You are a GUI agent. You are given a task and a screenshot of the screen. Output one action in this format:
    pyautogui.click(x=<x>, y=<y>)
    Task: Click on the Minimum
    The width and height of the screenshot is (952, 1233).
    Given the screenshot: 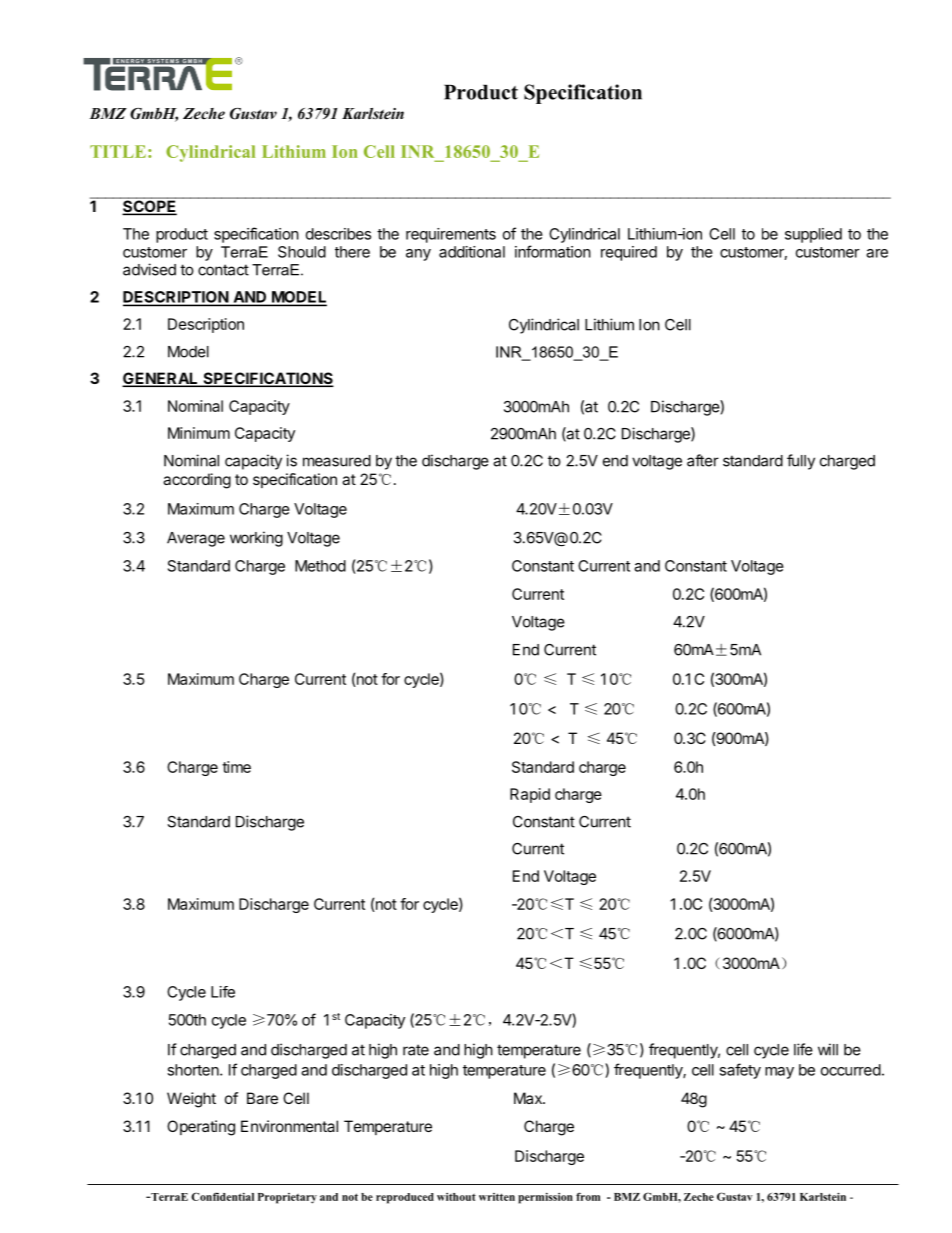 What is the action you would take?
    pyautogui.click(x=199, y=433)
